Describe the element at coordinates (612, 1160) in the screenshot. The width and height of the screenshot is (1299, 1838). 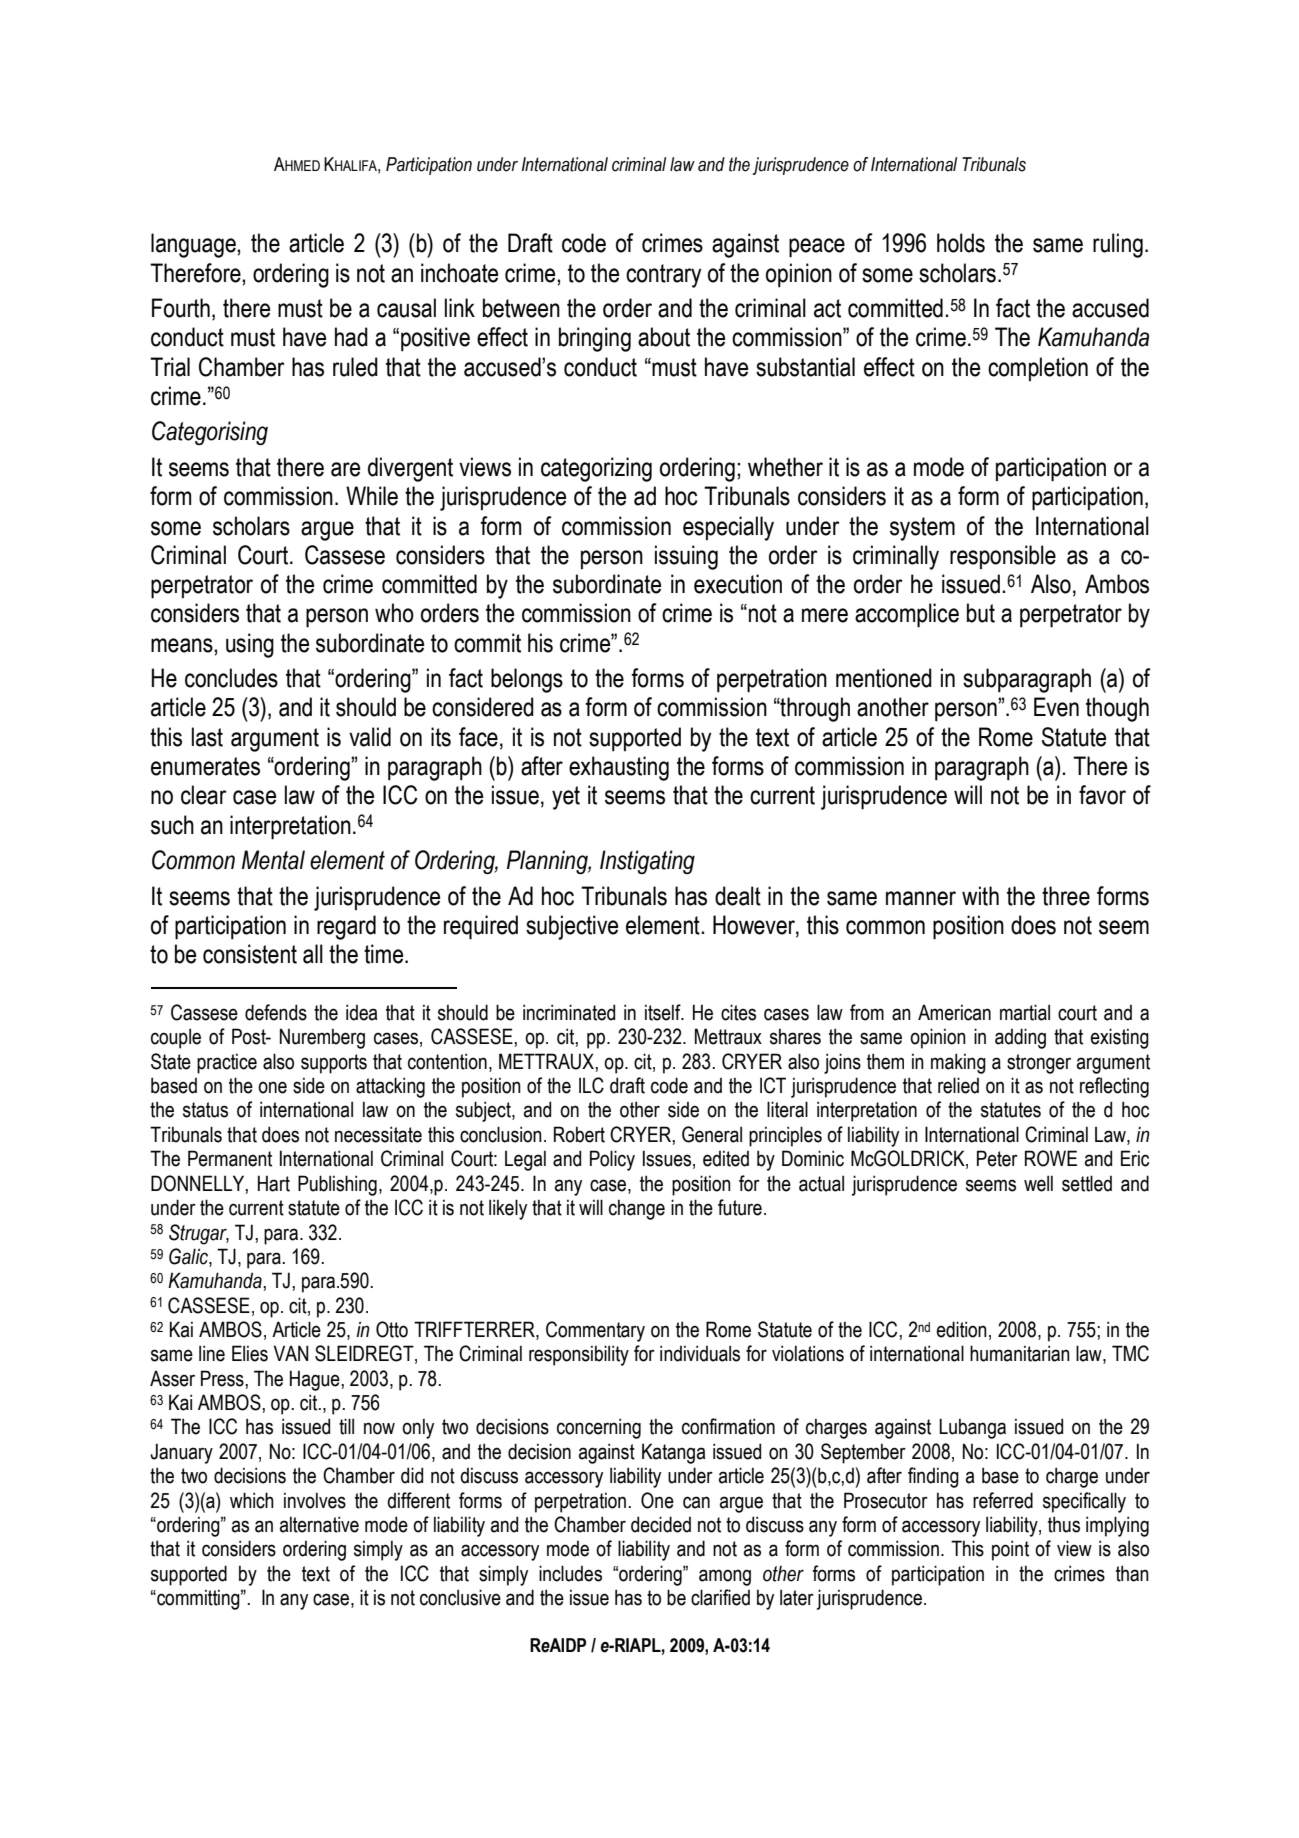
I see `Policy` at that location.
